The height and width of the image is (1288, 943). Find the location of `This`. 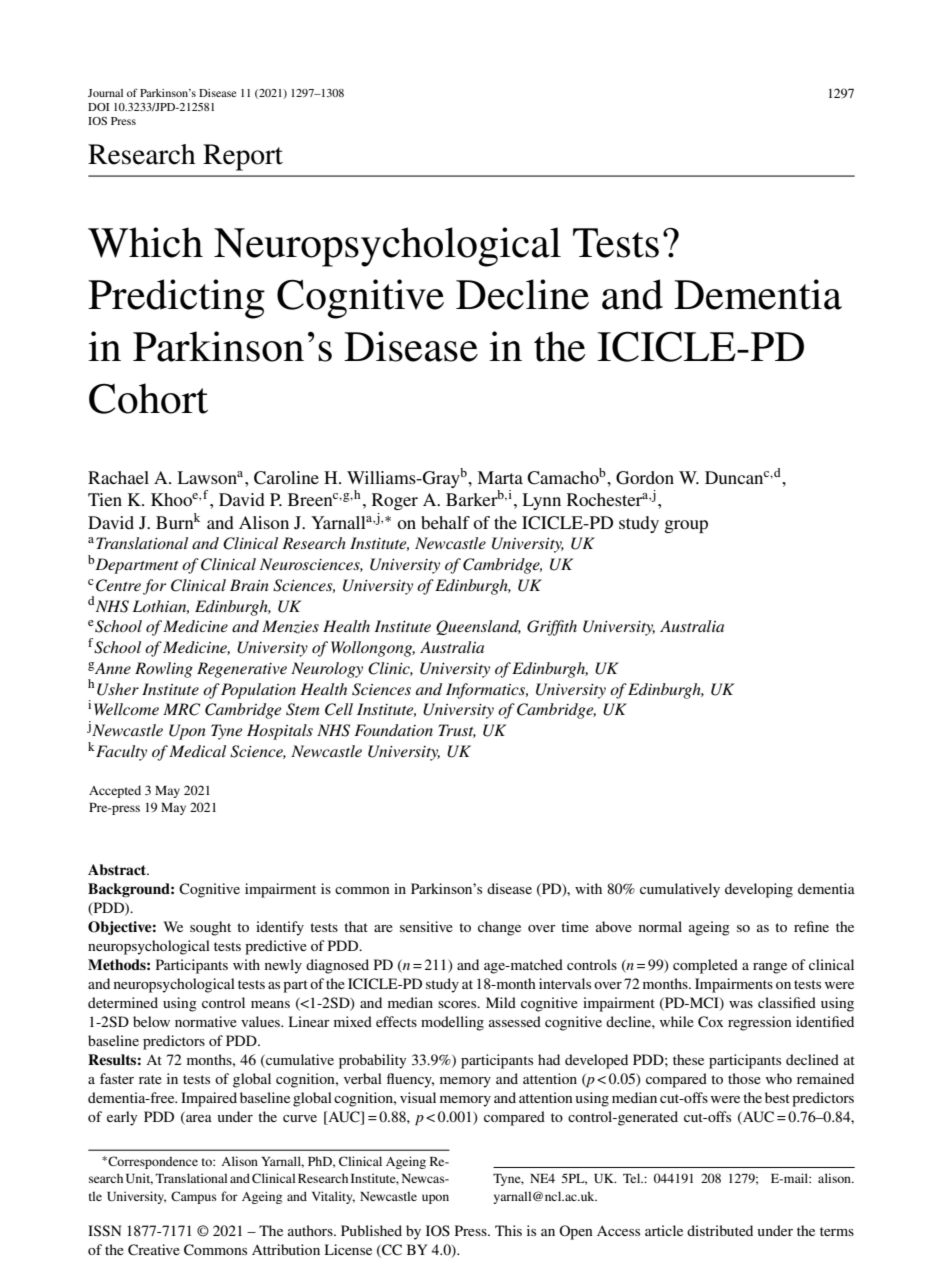

This is located at coordinates (508, 1230).
